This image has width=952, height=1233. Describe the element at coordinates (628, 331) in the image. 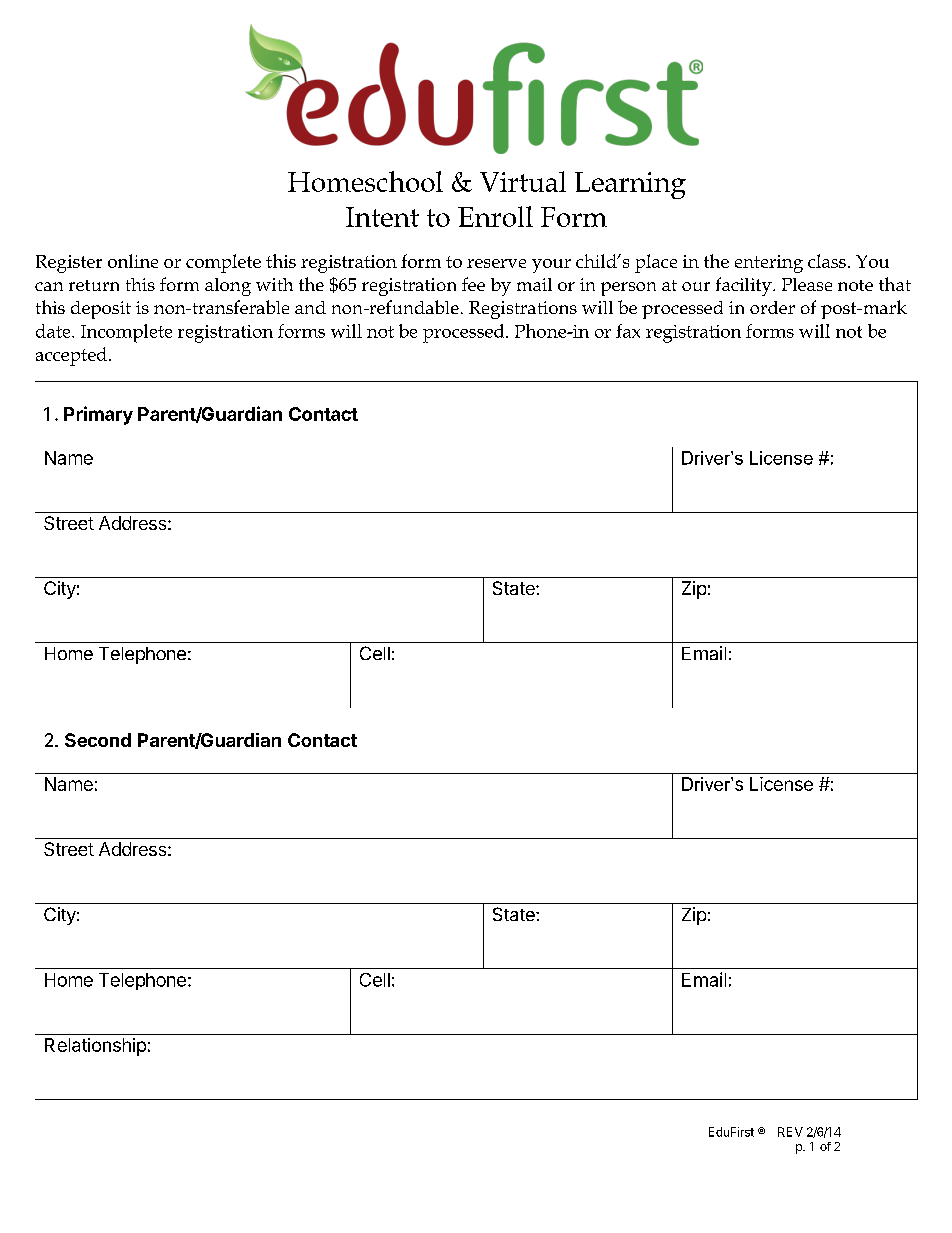

I see `fax` at that location.
